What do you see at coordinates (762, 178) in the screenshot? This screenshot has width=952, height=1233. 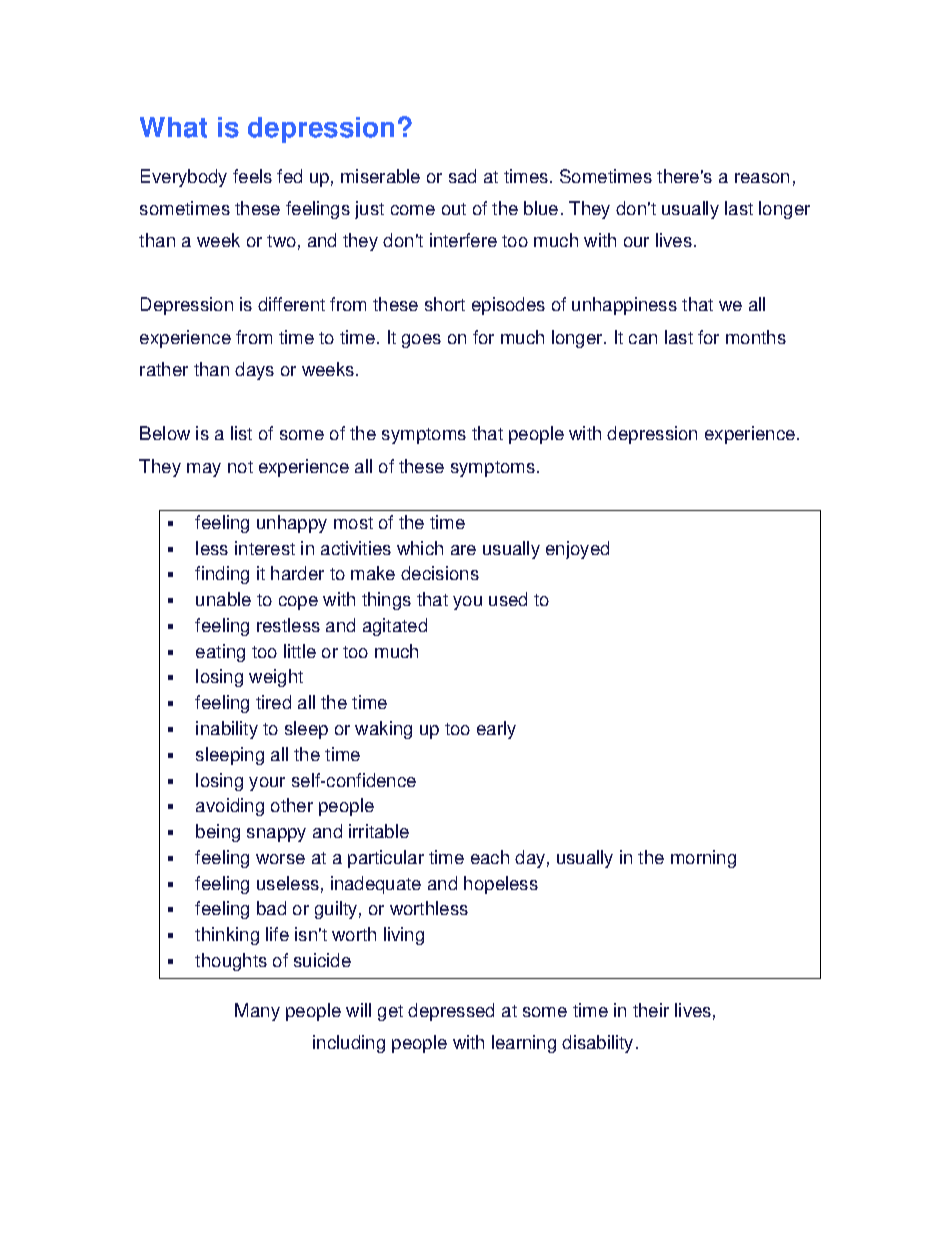 I see `reason` at bounding box center [762, 178].
